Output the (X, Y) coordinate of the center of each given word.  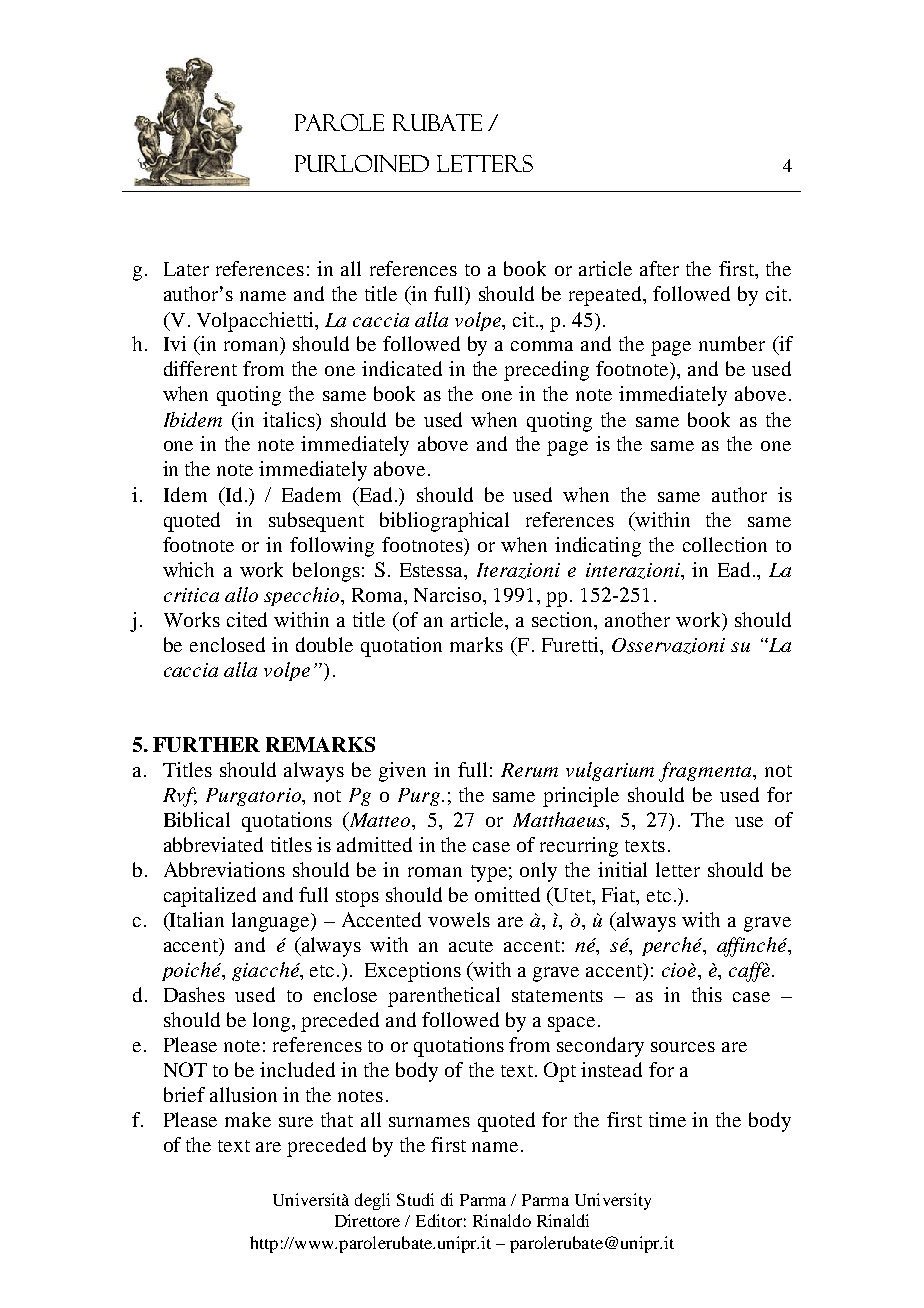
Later (186, 269)
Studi (415, 1199)
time (667, 1119)
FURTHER (206, 744)
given (402, 772)
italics (290, 419)
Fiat (620, 894)
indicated (402, 368)
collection (725, 544)
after (659, 268)
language (272, 922)
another (637, 619)
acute (471, 946)
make (248, 1119)
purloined (362, 163)
